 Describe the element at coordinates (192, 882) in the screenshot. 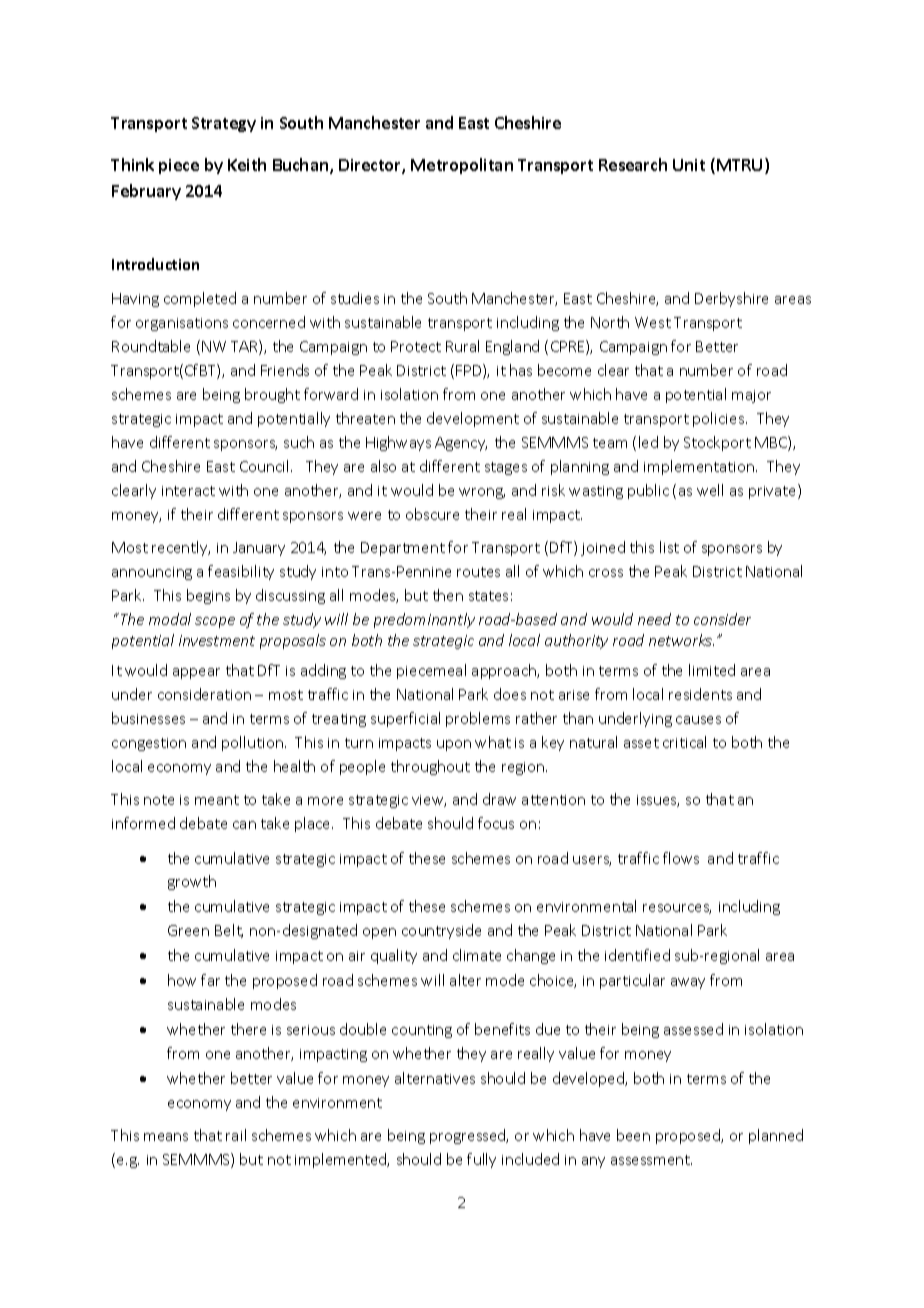

I see `growth` at that location.
